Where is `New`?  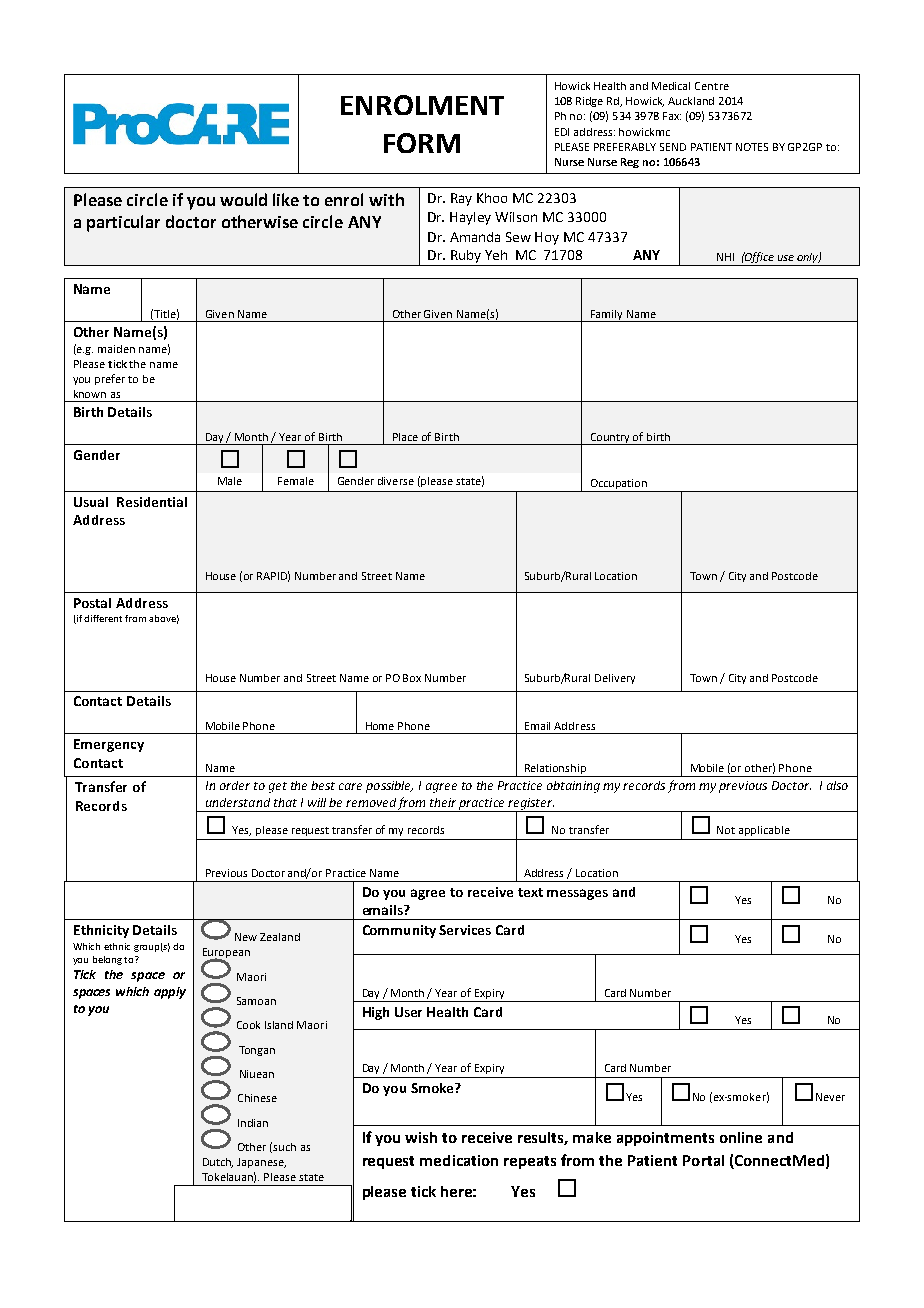
New is located at coordinates (246, 937).
